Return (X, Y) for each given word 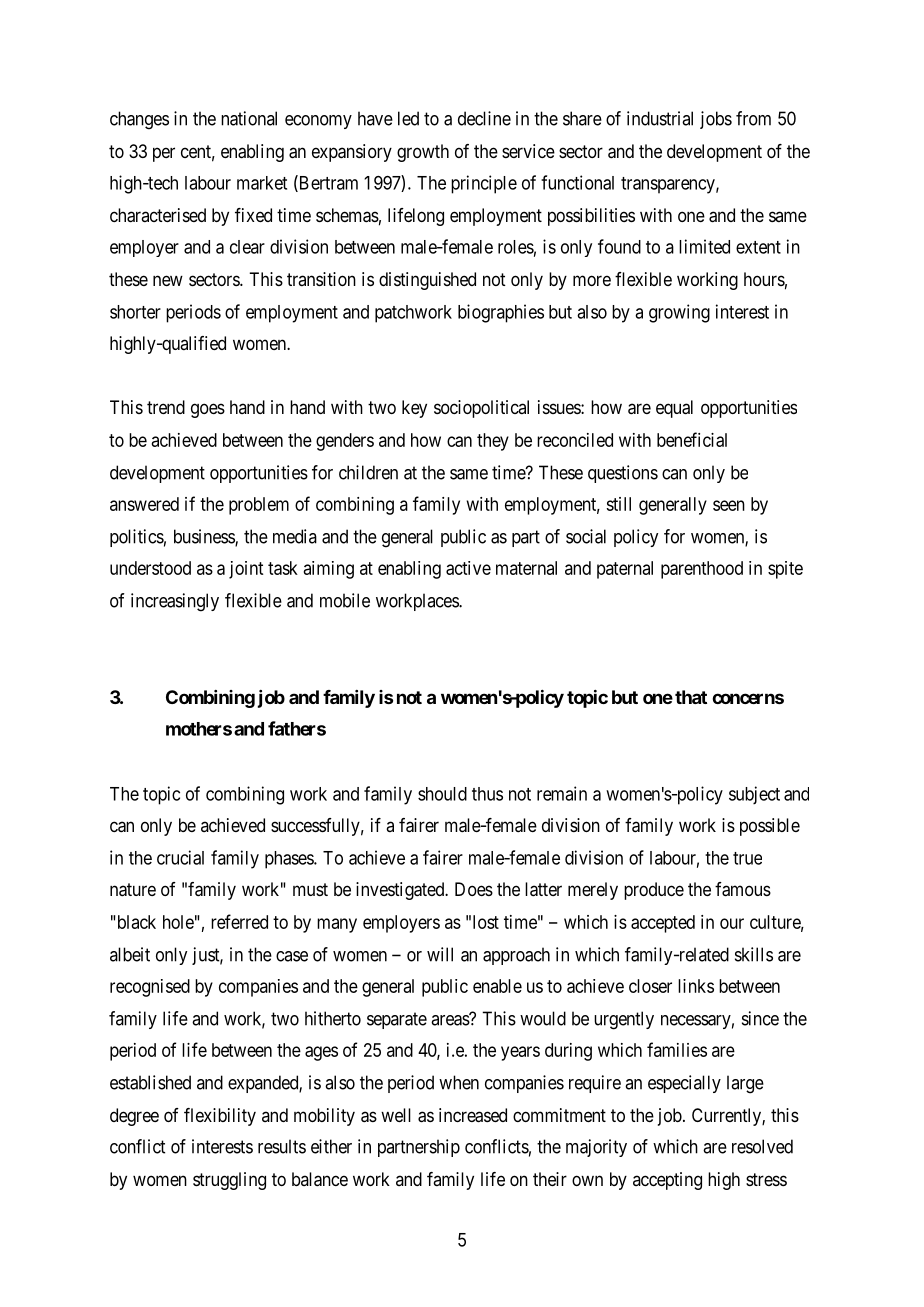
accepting (667, 1181)
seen (729, 505)
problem (259, 506)
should (442, 794)
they (493, 442)
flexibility (220, 1117)
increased (473, 1115)
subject (754, 795)
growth (423, 153)
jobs (716, 120)
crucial (180, 857)
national (249, 118)
